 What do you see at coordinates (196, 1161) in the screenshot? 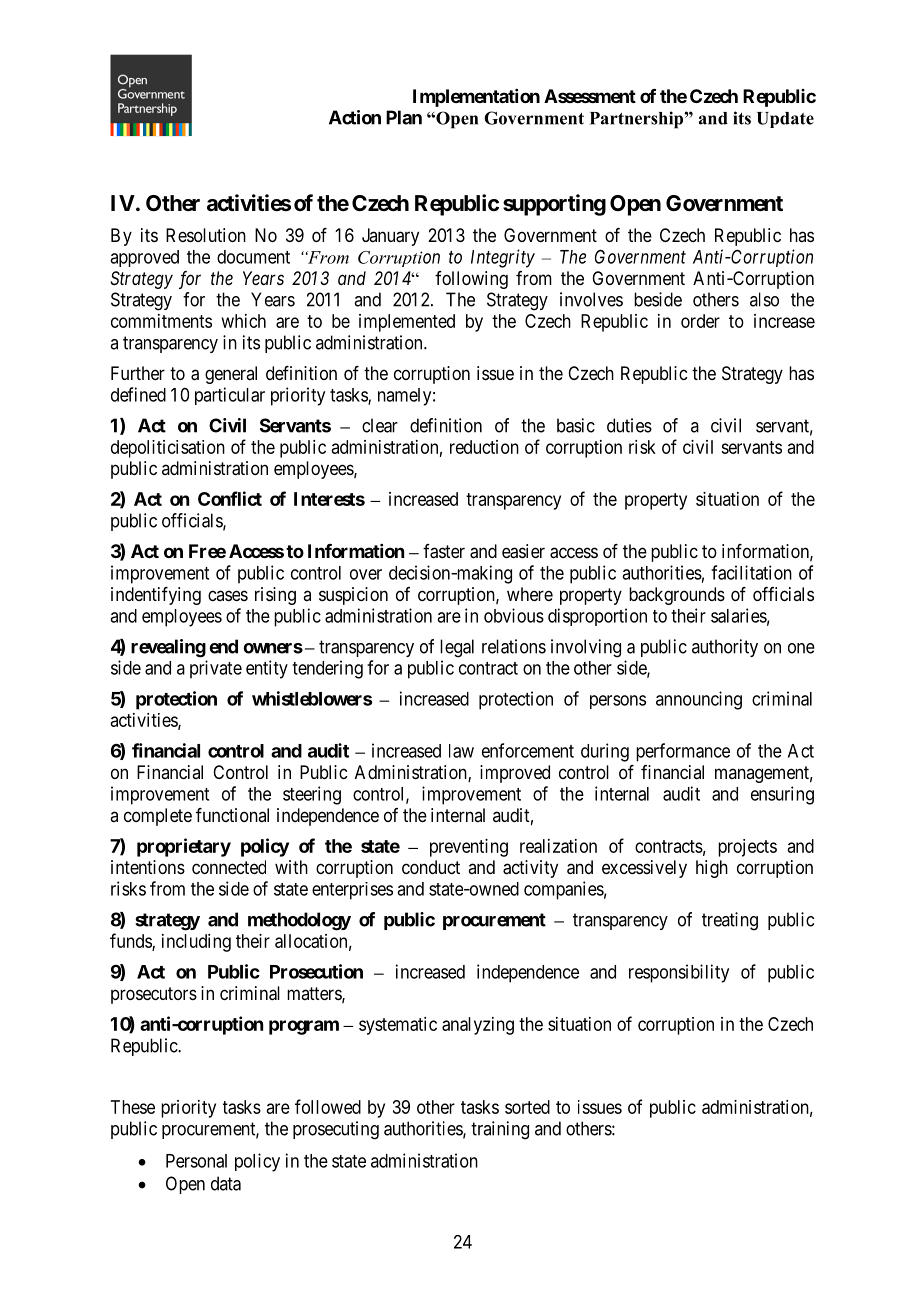
I see `Personal` at bounding box center [196, 1161].
